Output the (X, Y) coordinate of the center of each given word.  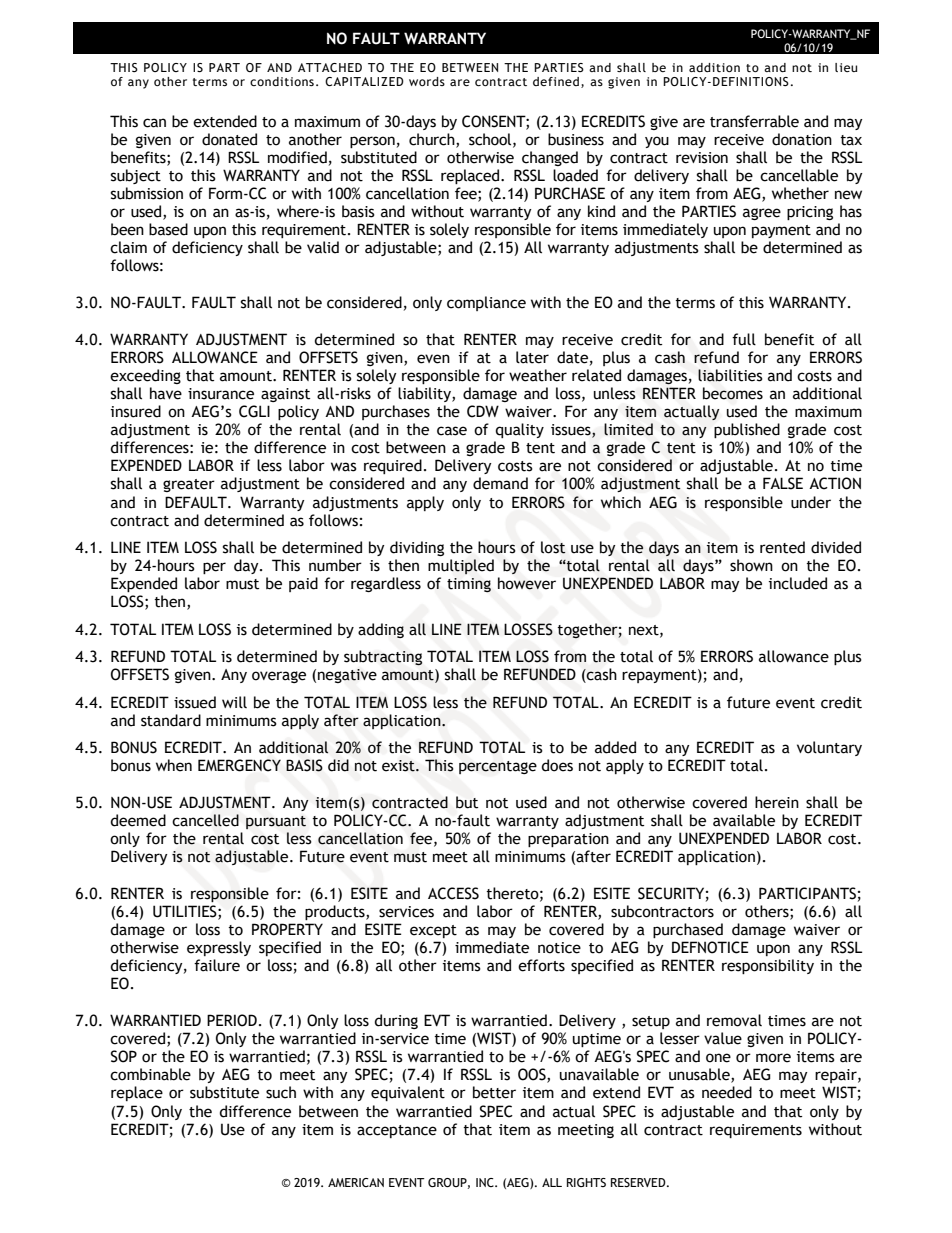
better (494, 1092)
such (281, 1092)
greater (189, 485)
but (467, 802)
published (747, 430)
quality (520, 430)
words (427, 81)
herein (777, 802)
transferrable (754, 121)
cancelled (205, 820)
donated (229, 139)
